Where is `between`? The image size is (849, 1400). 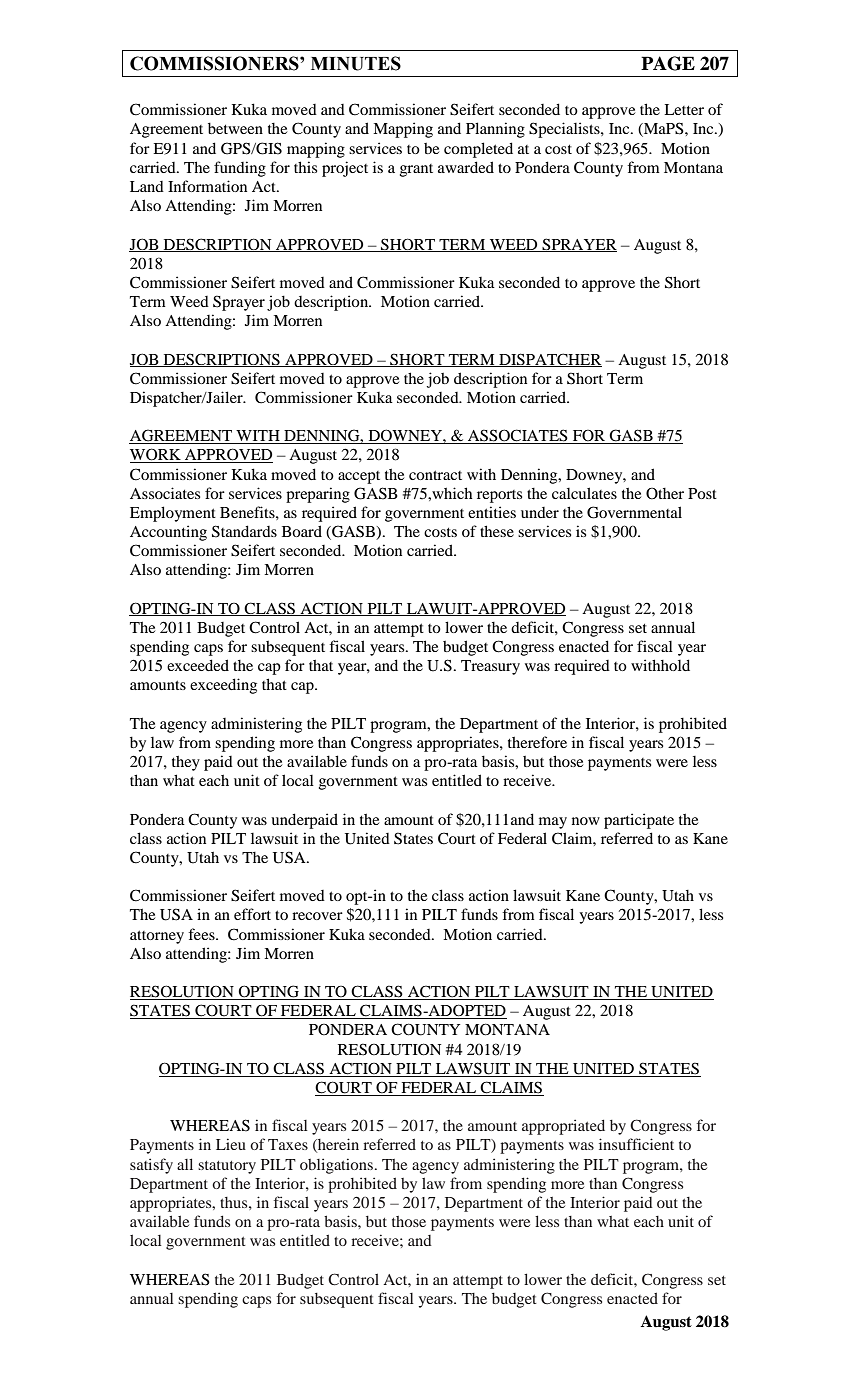
between is located at coordinates (235, 128).
